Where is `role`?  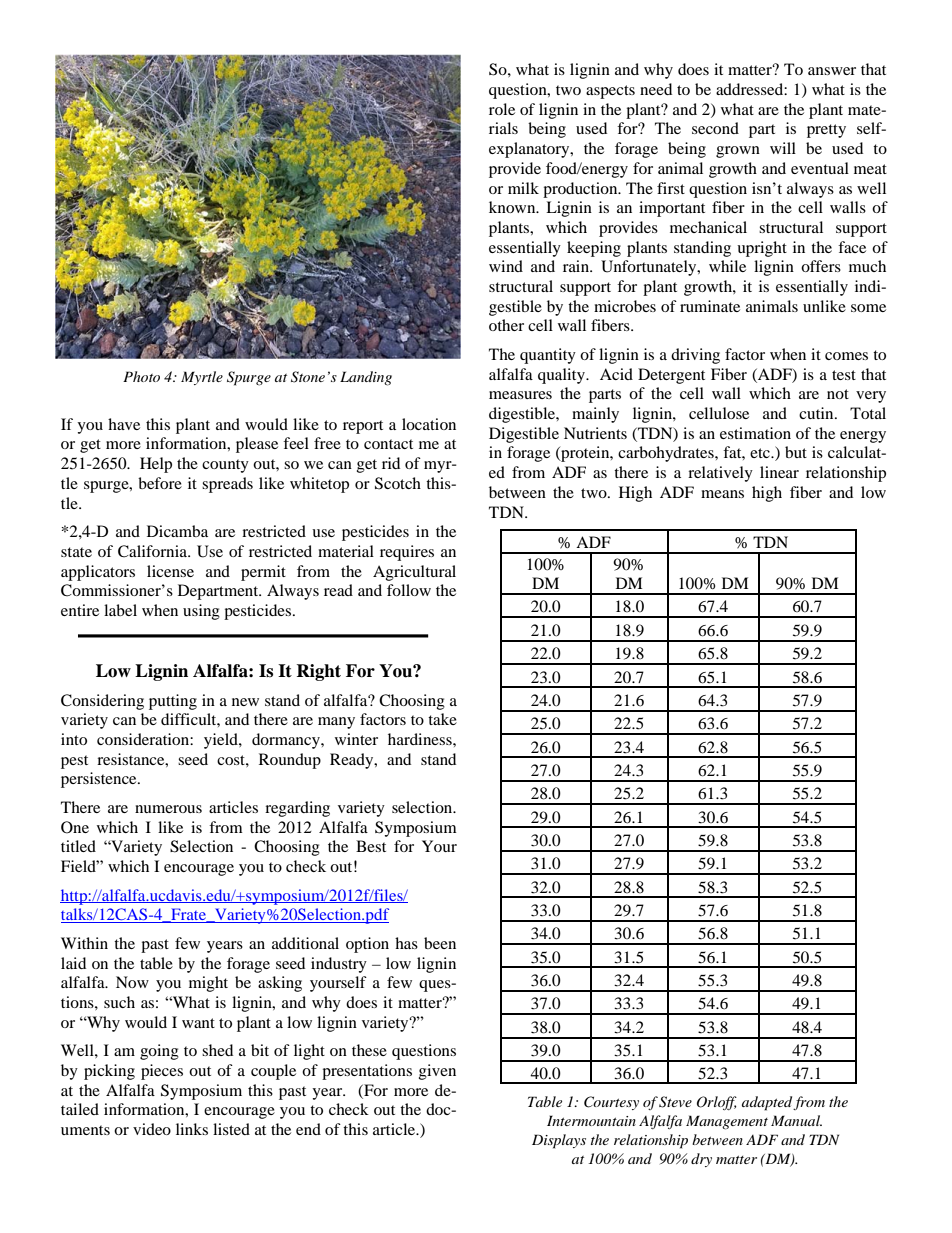
role is located at coordinates (502, 109).
